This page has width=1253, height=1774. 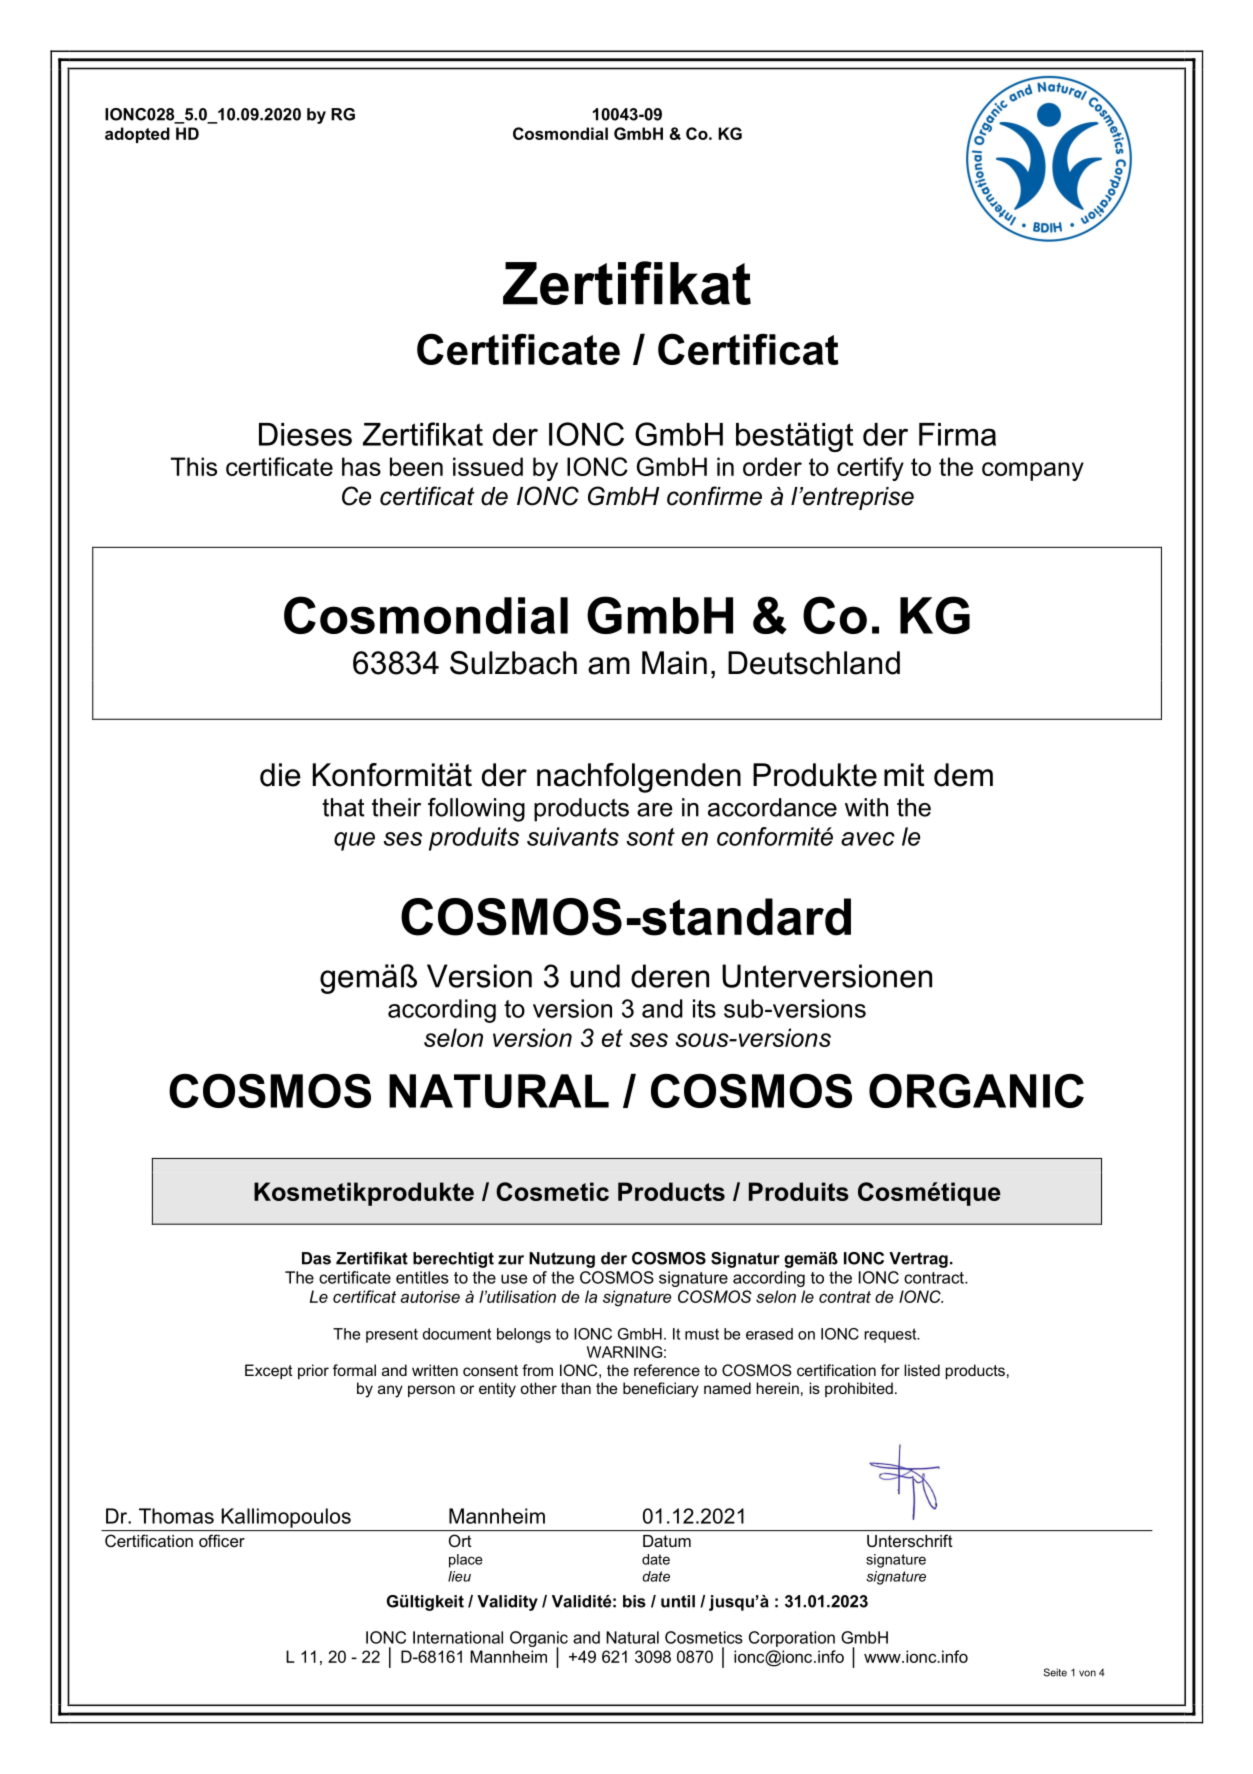 I want to click on officer, so click(x=222, y=1540).
